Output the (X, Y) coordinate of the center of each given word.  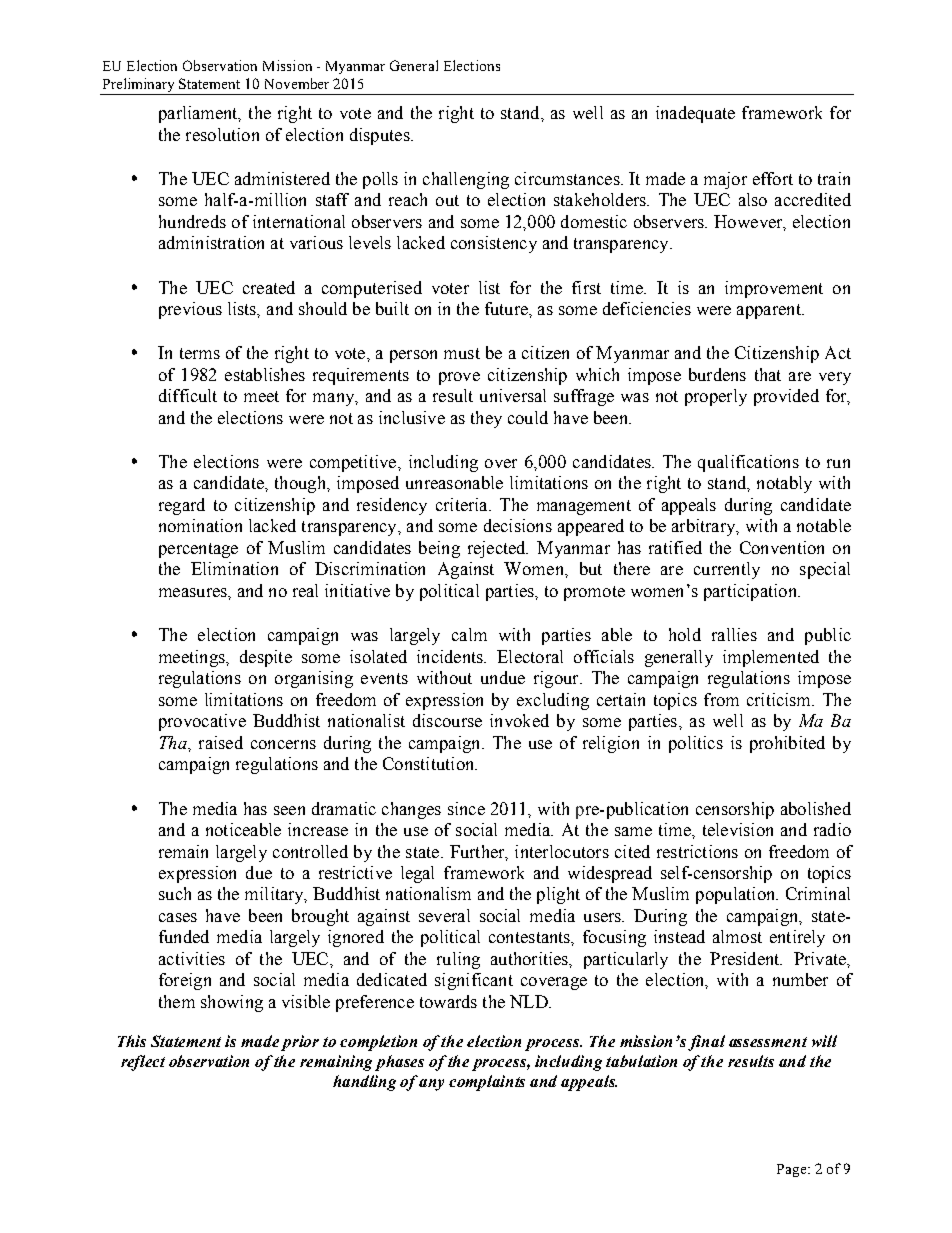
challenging (466, 180)
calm (469, 634)
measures (194, 592)
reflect (143, 1063)
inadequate (695, 114)
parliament (199, 114)
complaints (487, 1083)
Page (793, 1170)
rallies (734, 634)
